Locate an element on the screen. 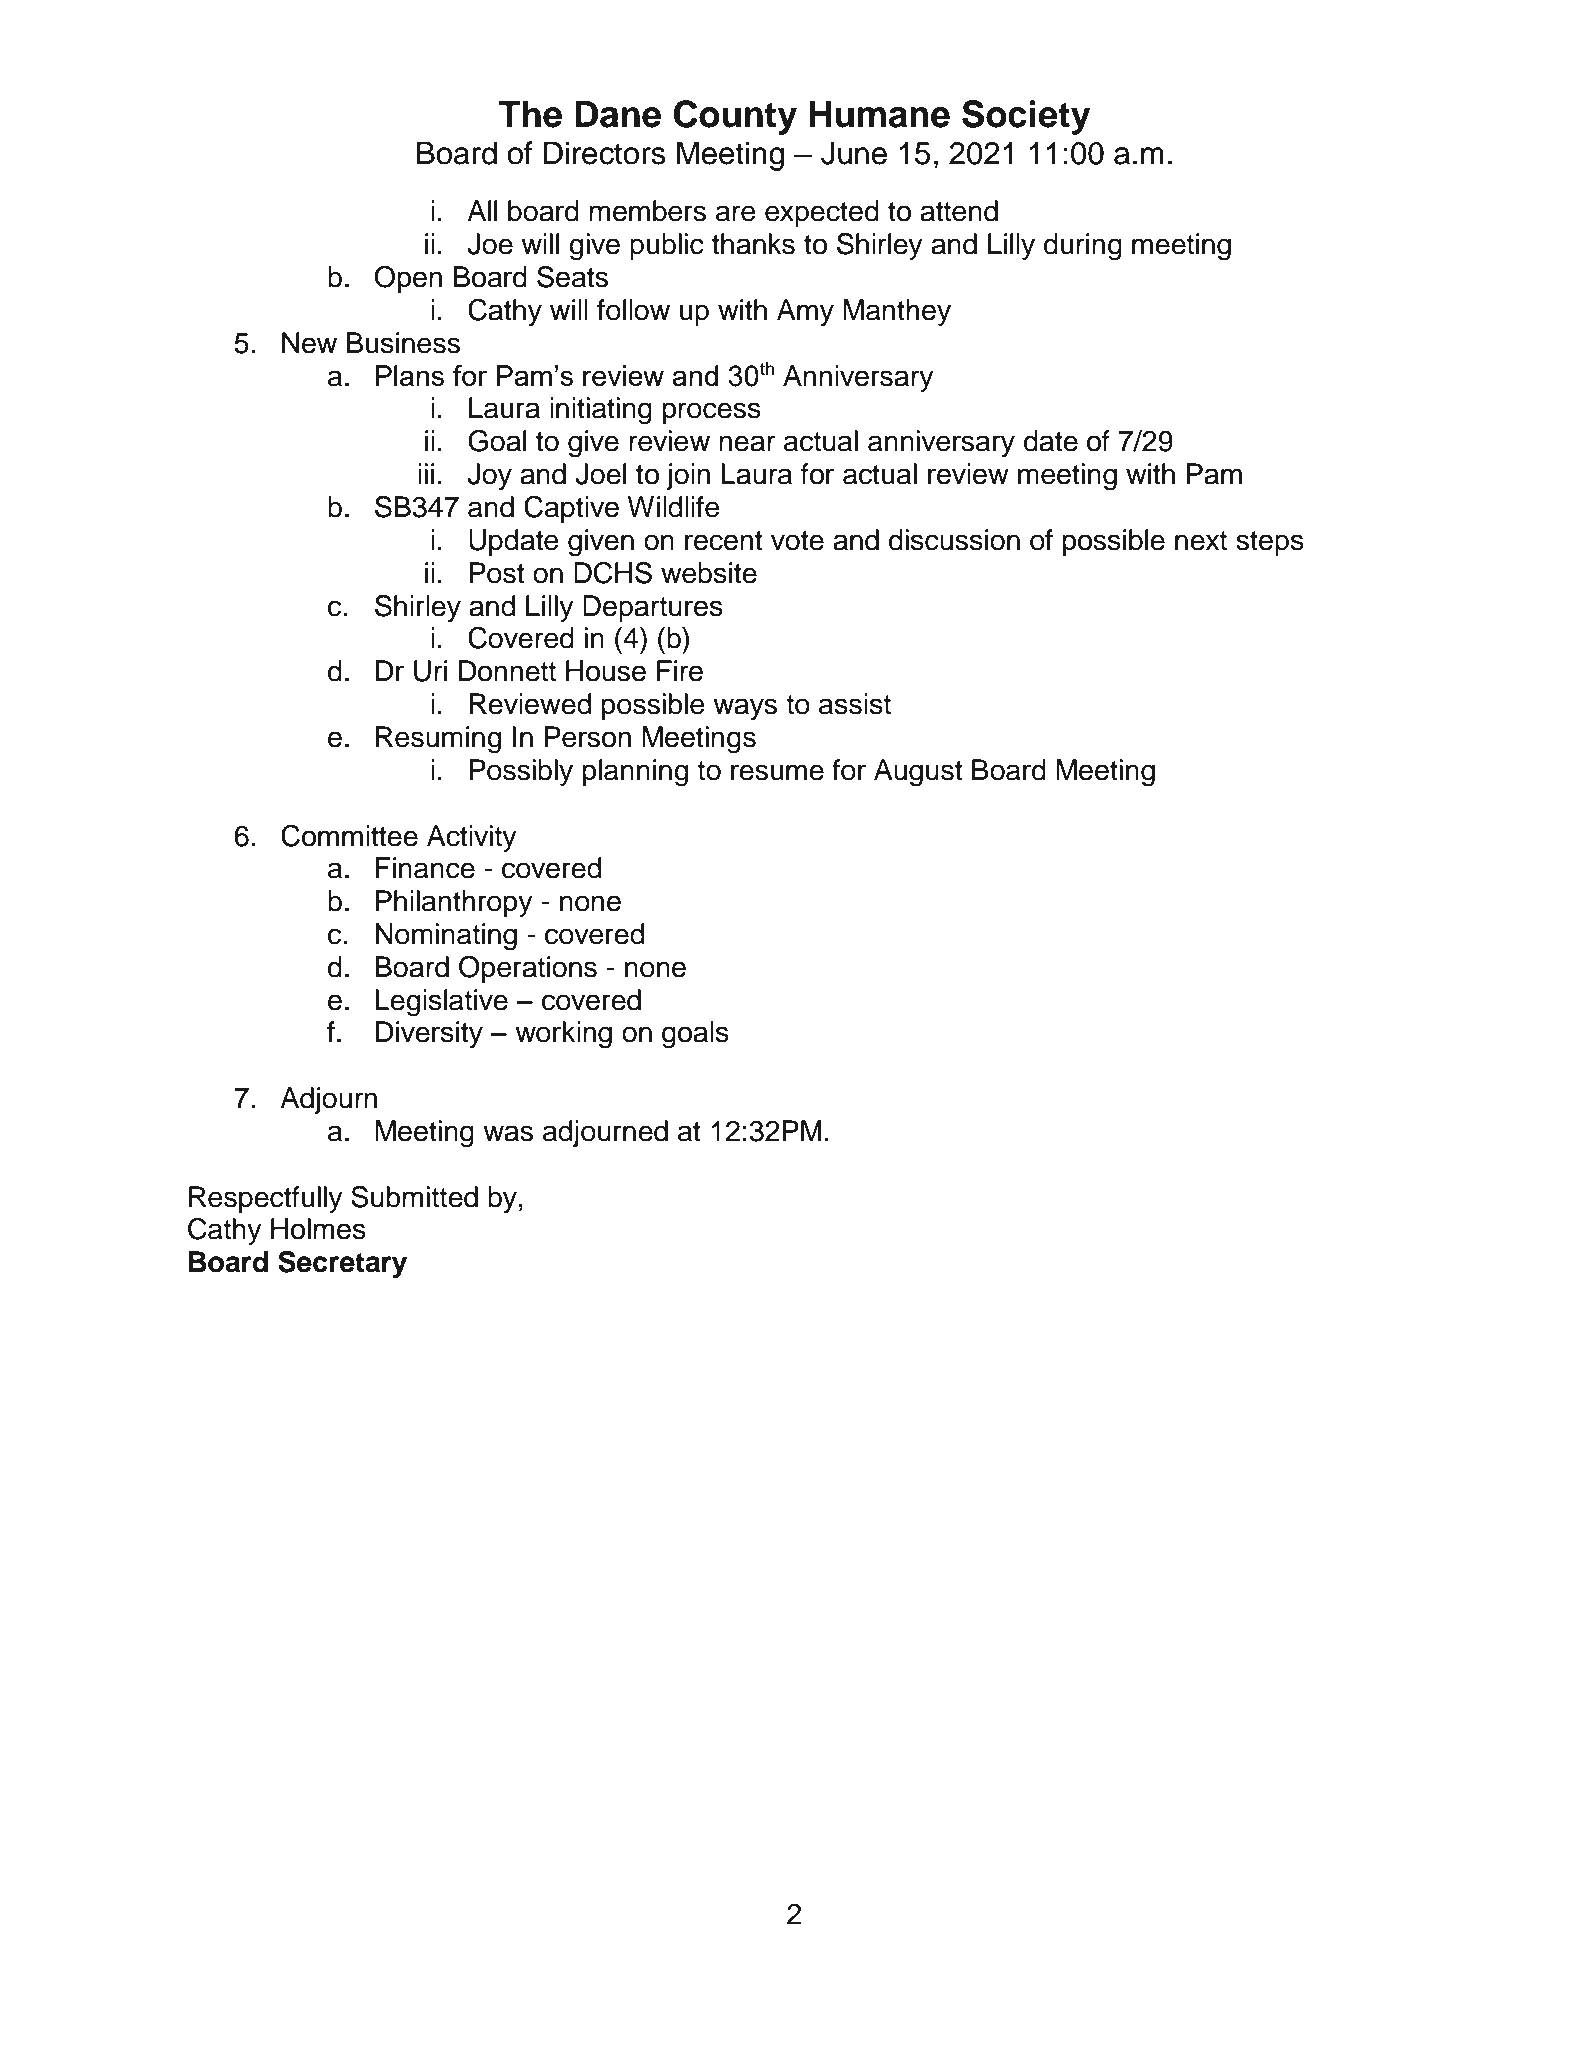 Image resolution: width=1589 pixels, height=2056 pixels. Post is located at coordinates (496, 573).
